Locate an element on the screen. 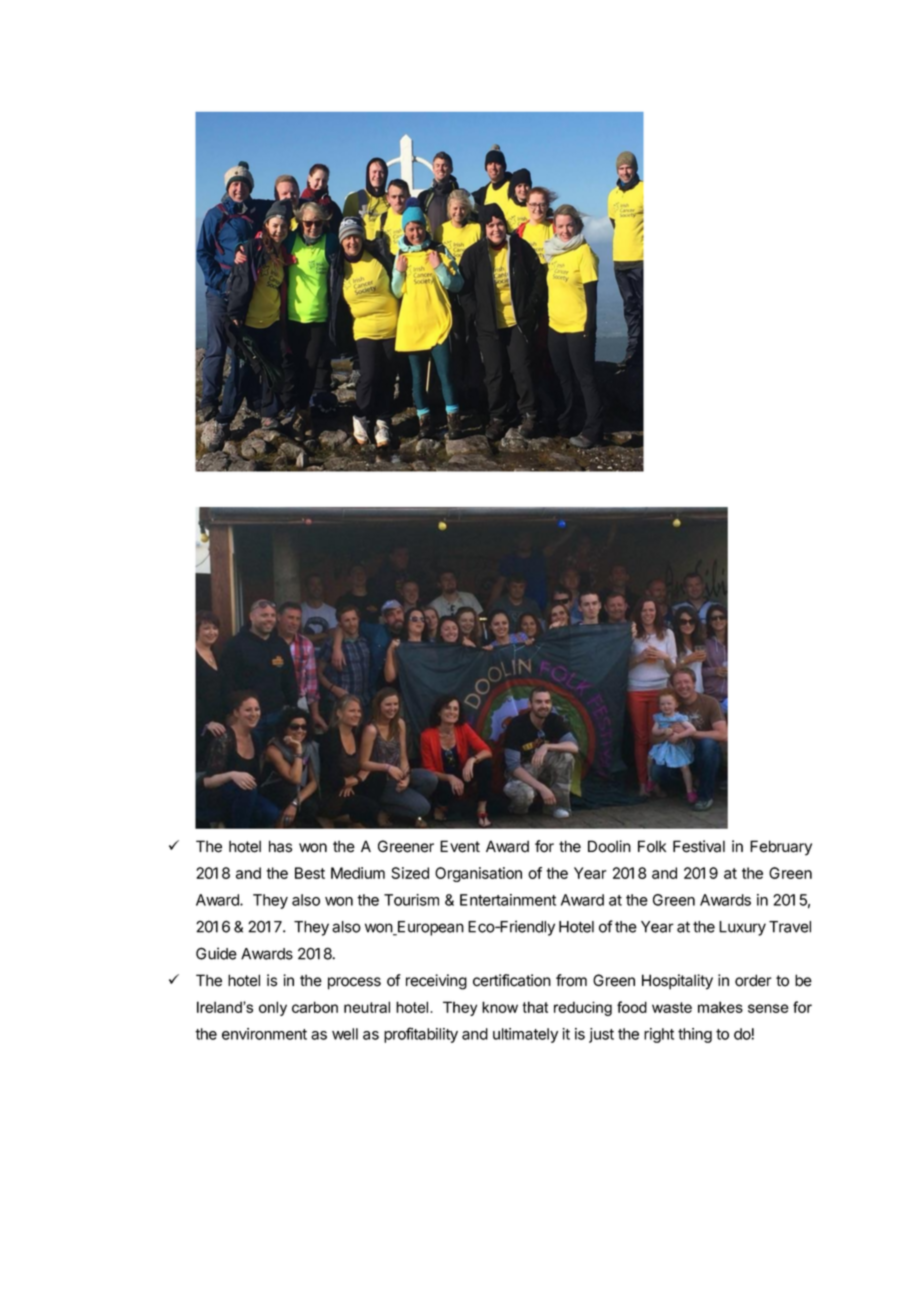 The height and width of the screenshot is (1308, 924). Festival is located at coordinates (699, 846).
